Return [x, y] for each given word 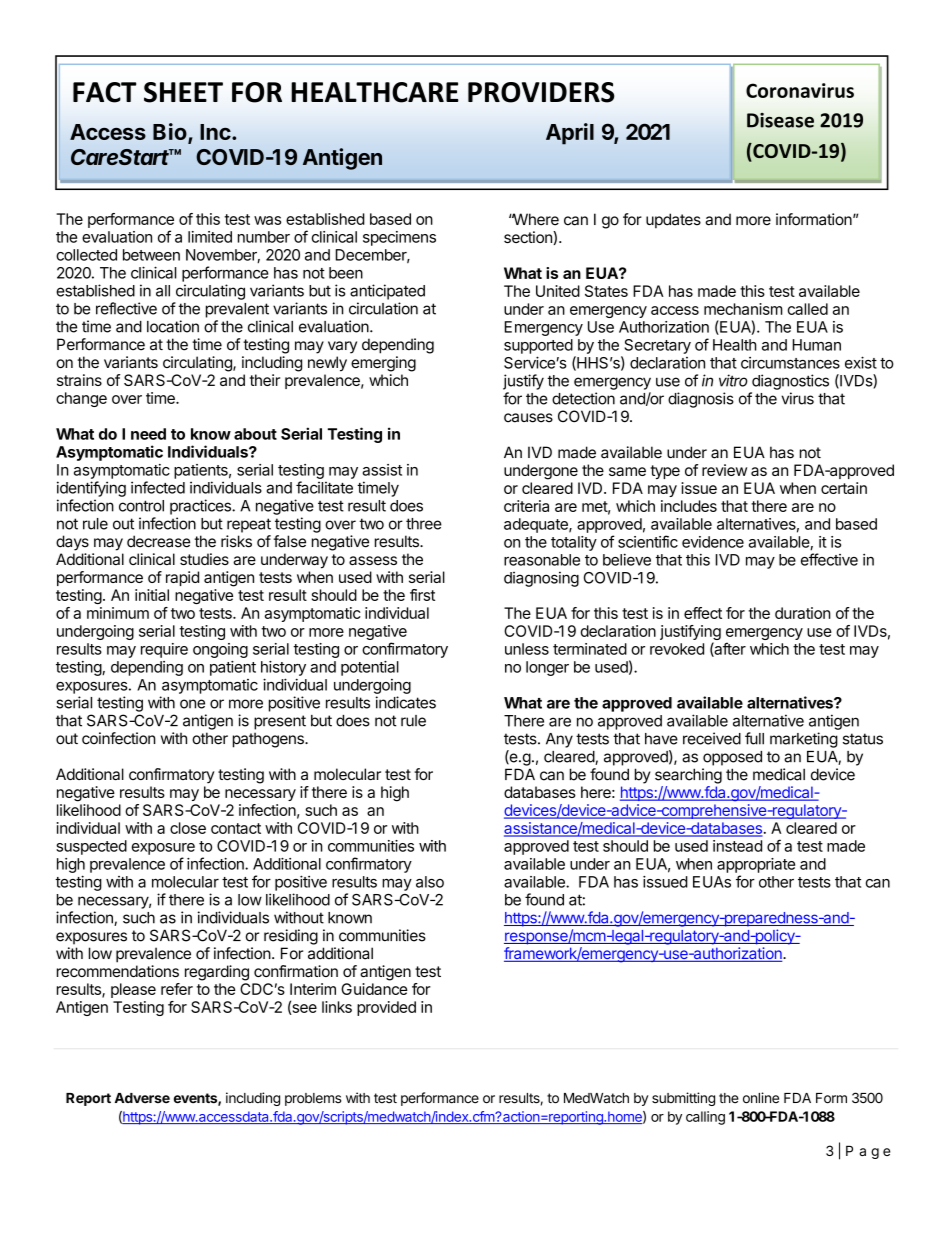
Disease [780, 120]
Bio [171, 133]
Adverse [142, 1098]
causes [528, 418]
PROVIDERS [541, 92]
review [724, 470]
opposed [732, 758]
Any [559, 740]
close [188, 828]
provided [386, 1008]
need [148, 434]
